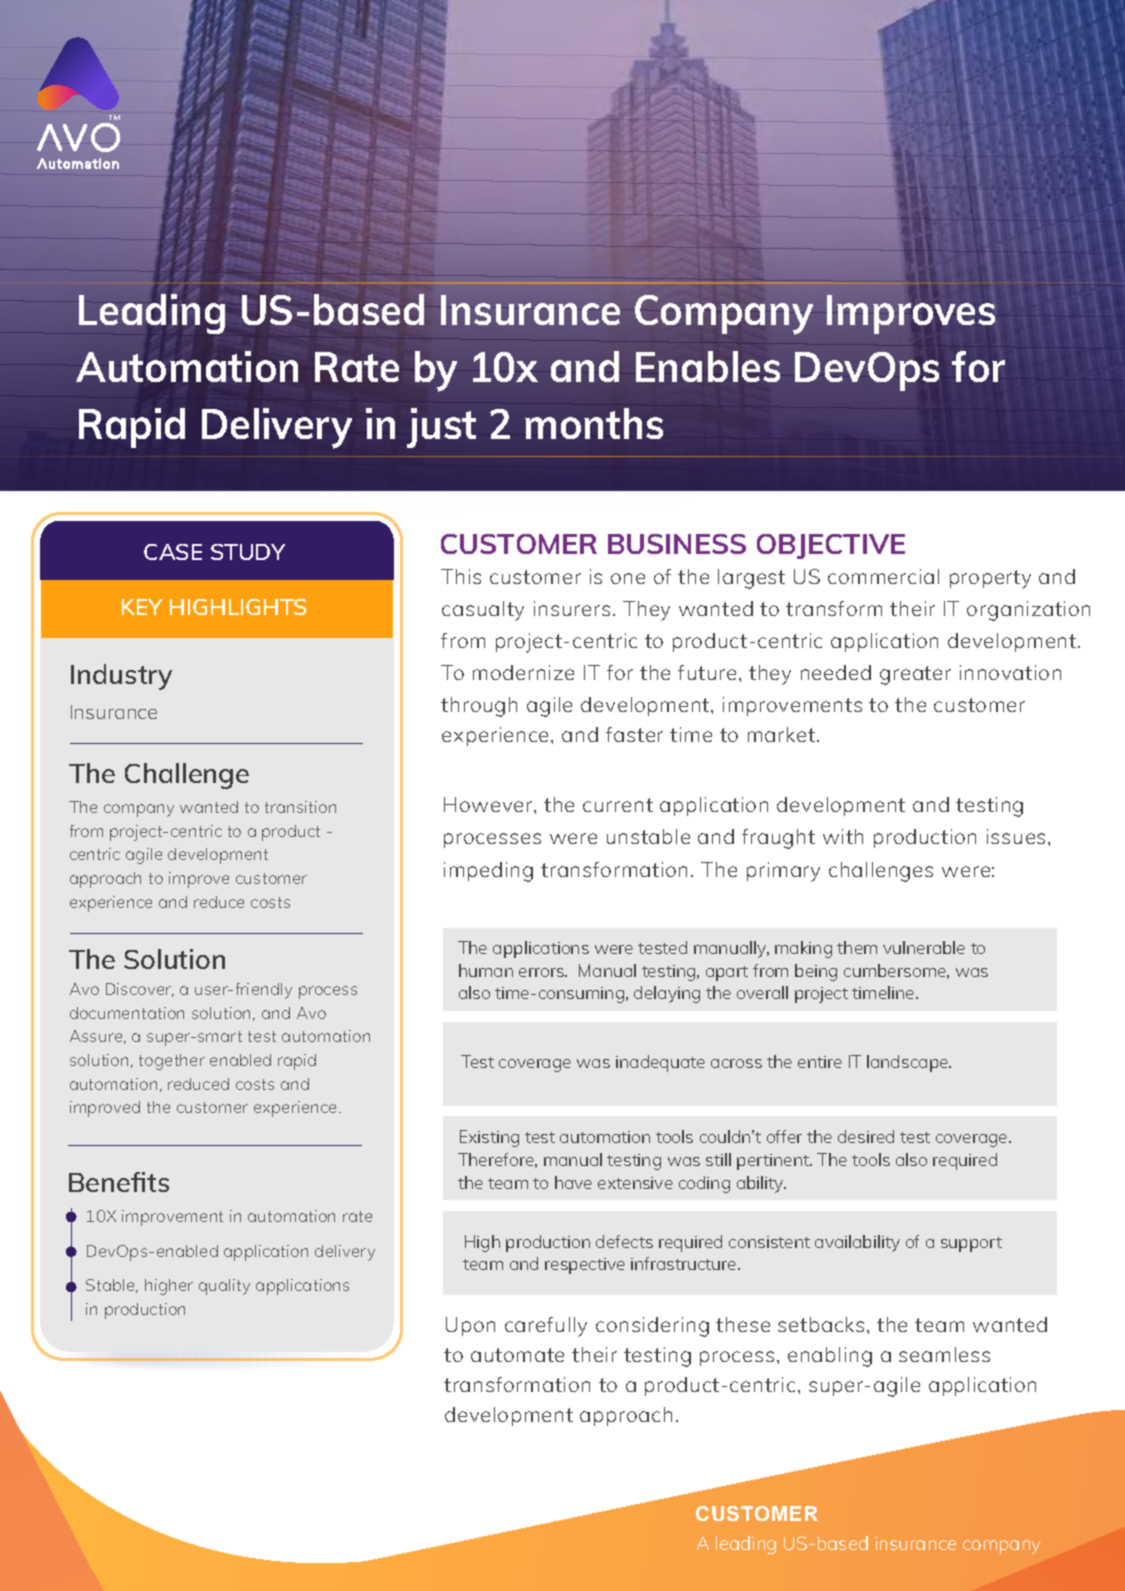 The width and height of the image is (1125, 1591). I want to click on impeding, so click(488, 872).
